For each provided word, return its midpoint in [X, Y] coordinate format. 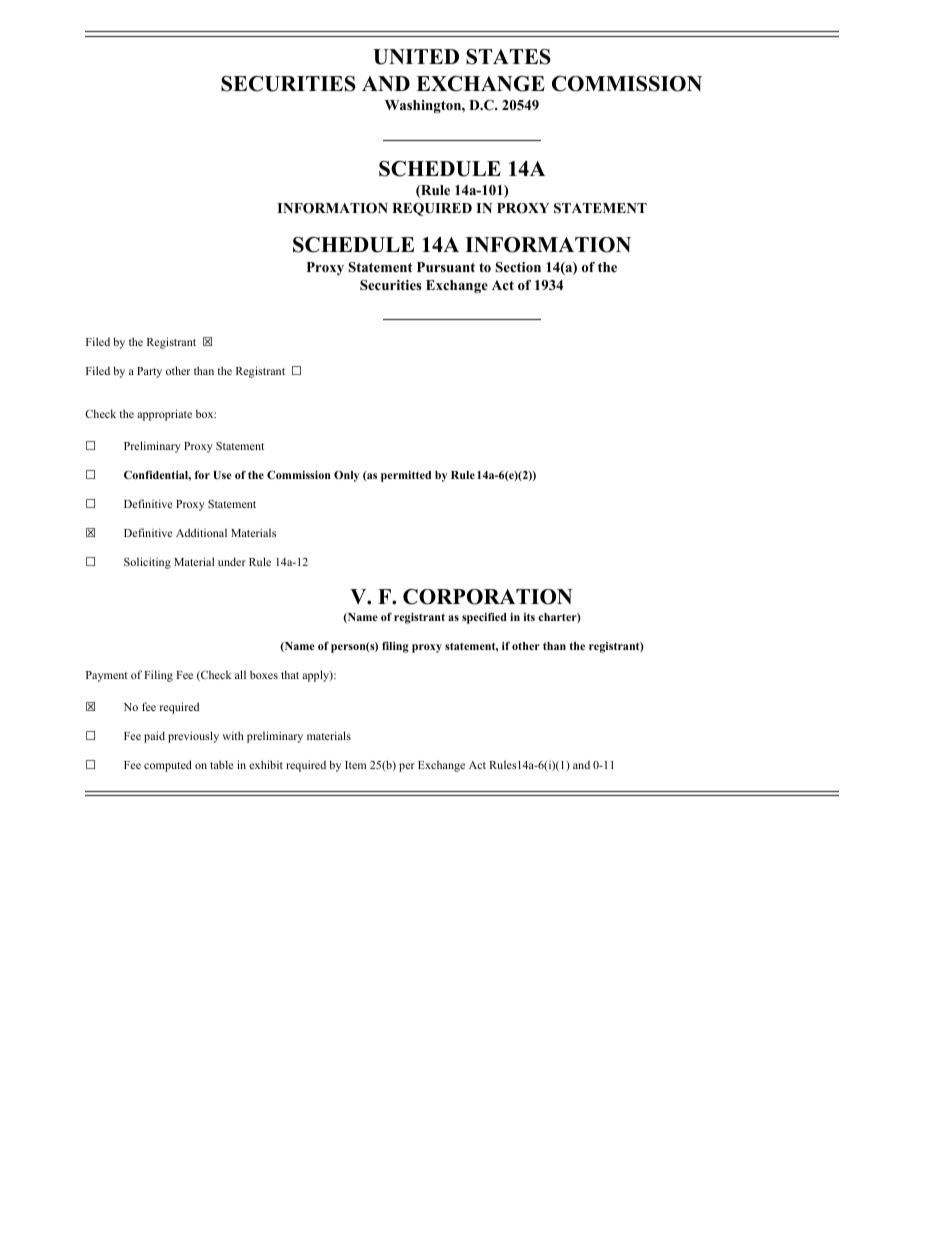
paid [154, 737]
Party [149, 372]
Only [346, 476]
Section [518, 267]
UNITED [416, 57]
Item [355, 765]
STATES [508, 57]
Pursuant [446, 267]
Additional [201, 532]
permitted [406, 476]
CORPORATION [487, 597]
